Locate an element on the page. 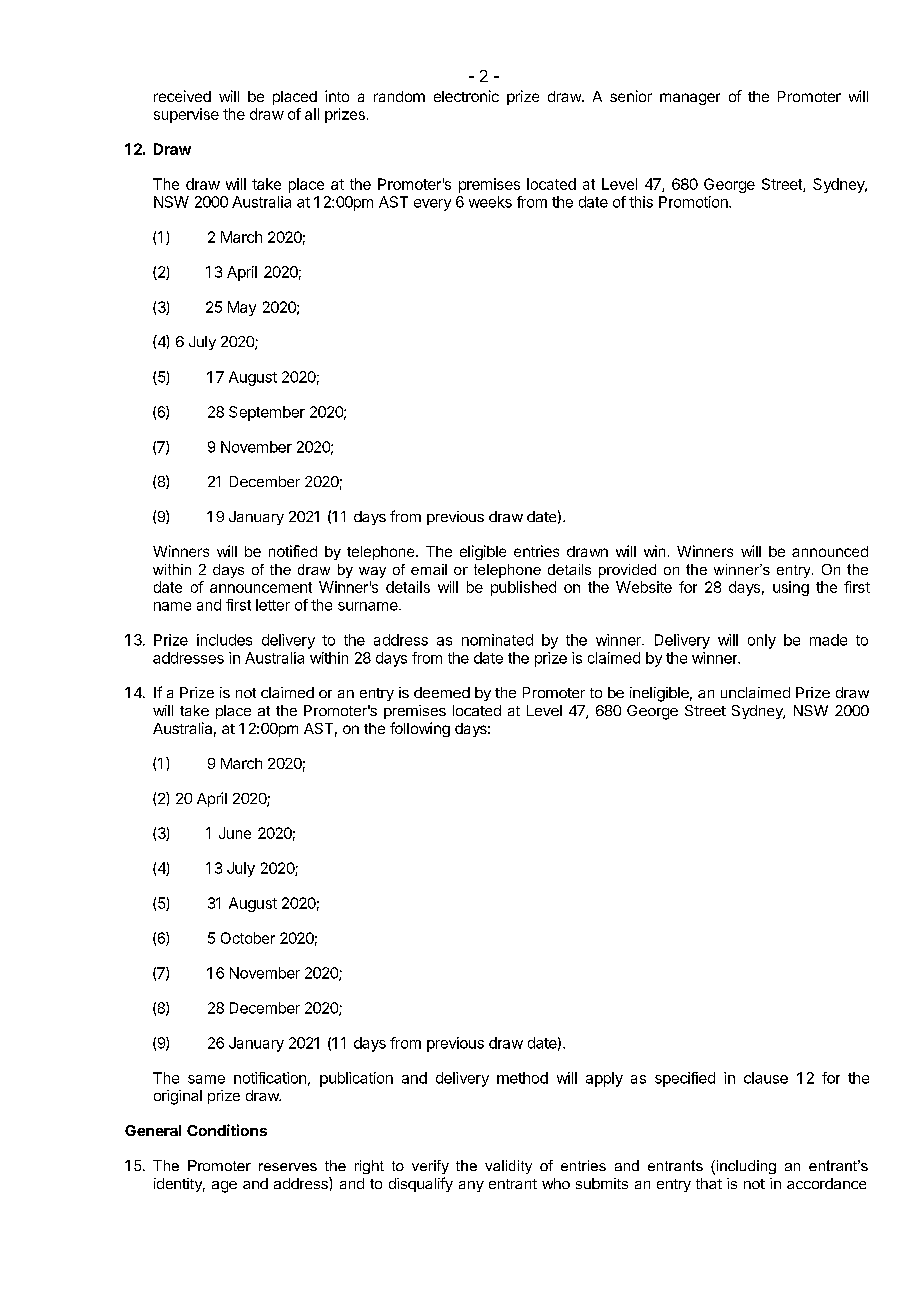  supervise is located at coordinates (186, 115).
